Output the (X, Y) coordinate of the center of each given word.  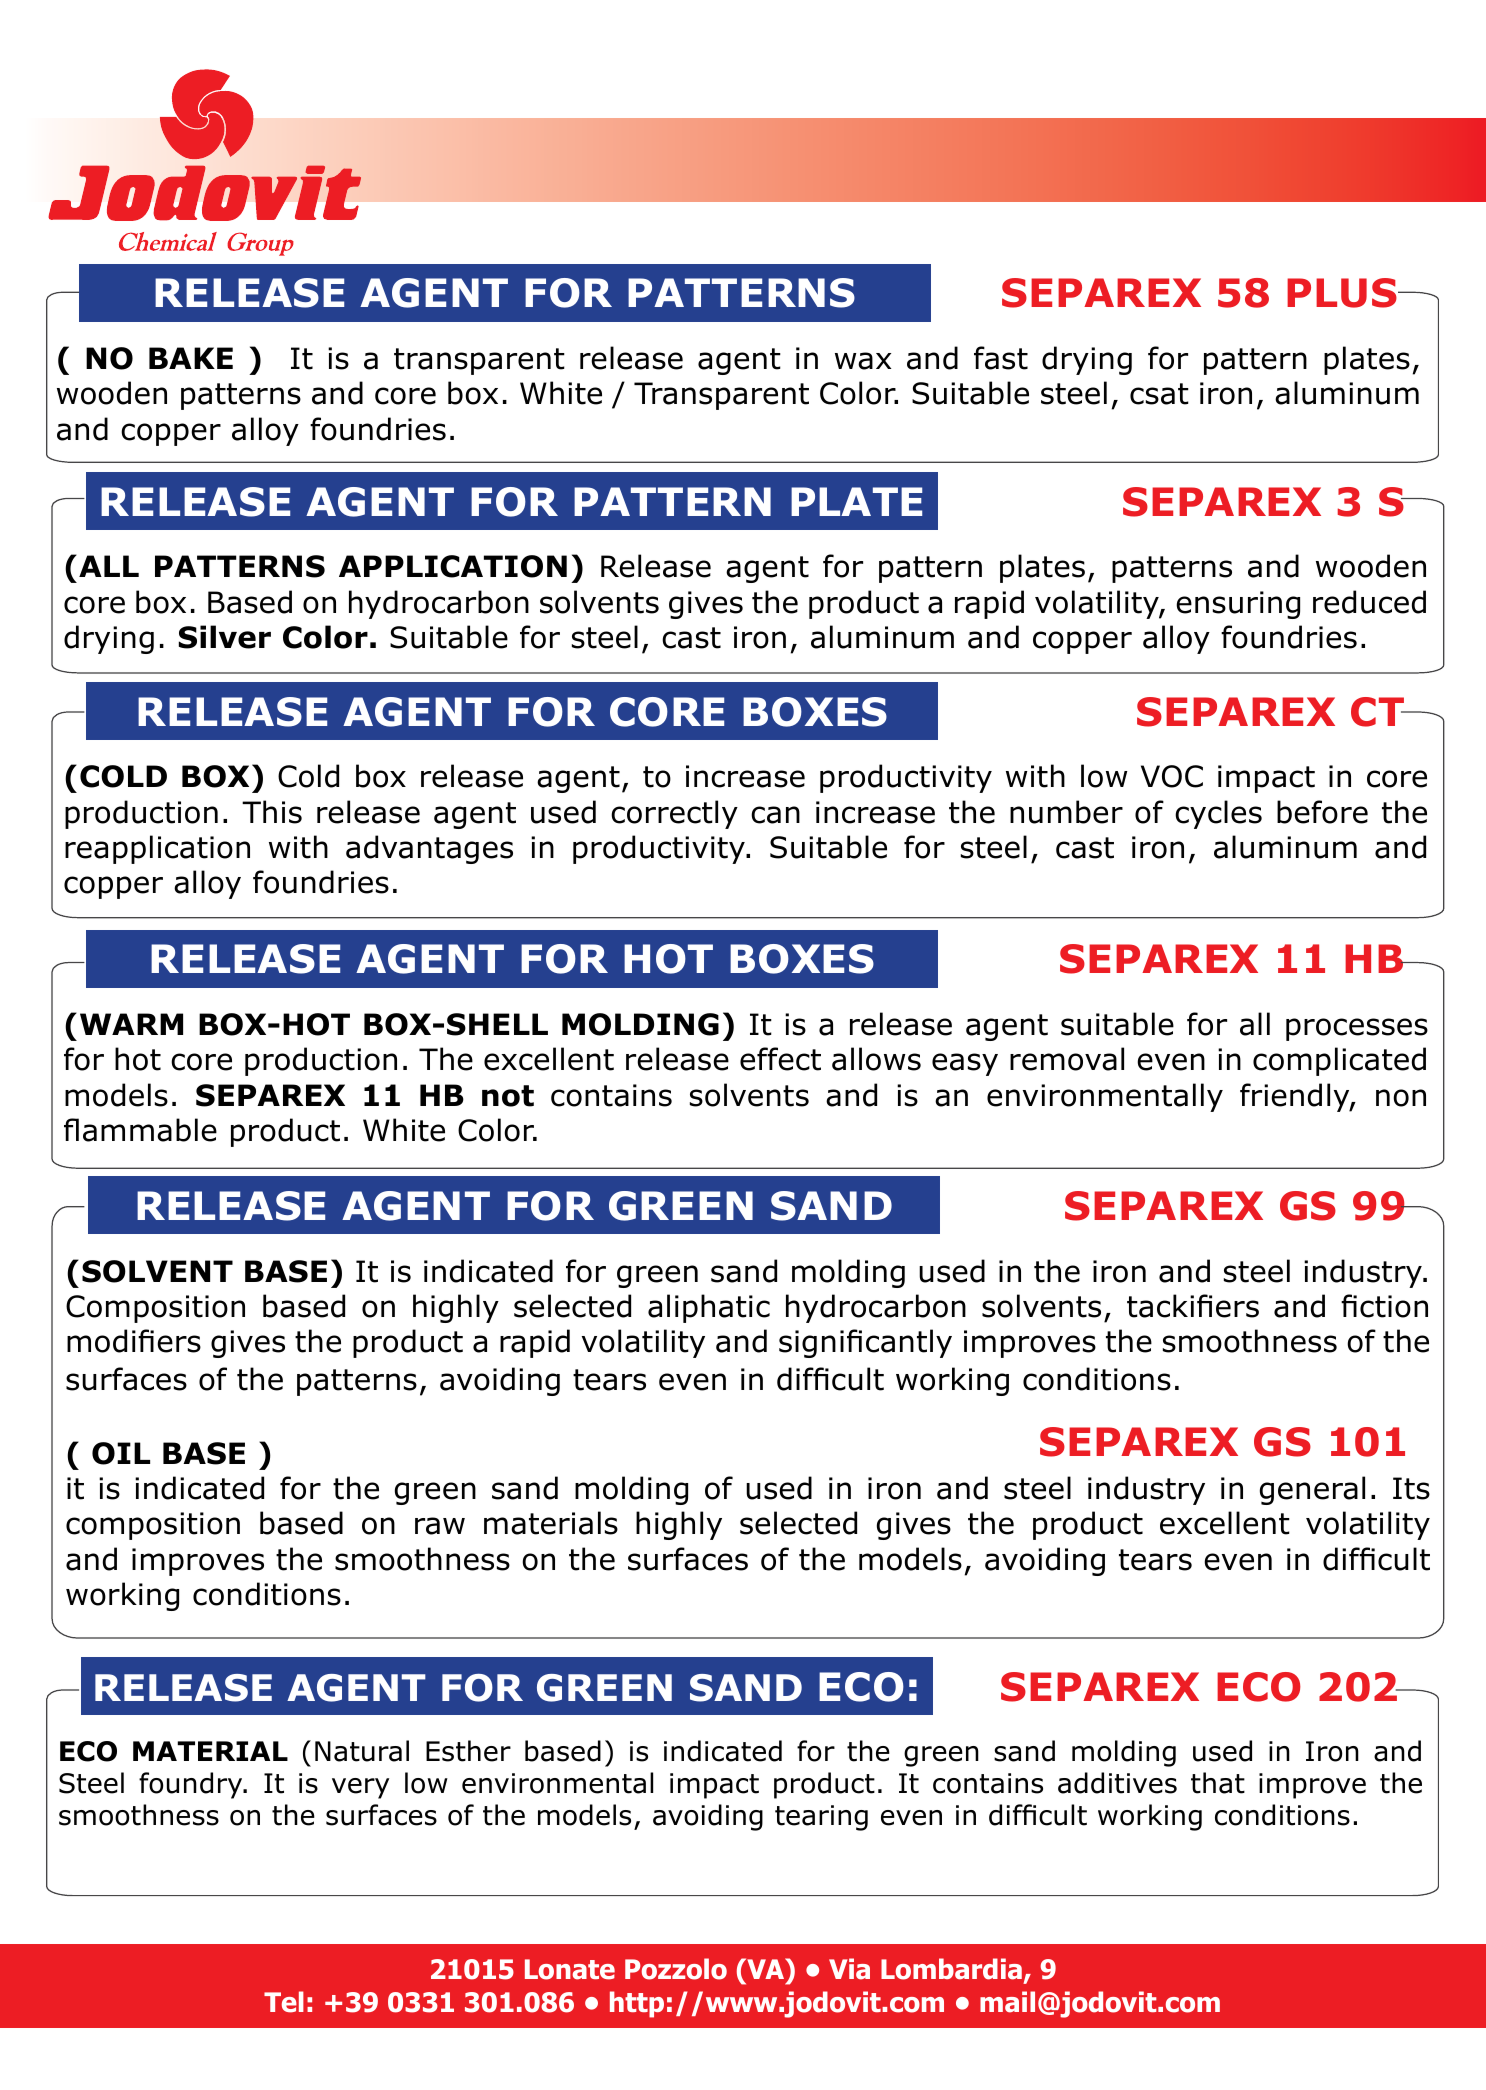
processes (1357, 1029)
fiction (1384, 1306)
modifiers (134, 1341)
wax (863, 361)
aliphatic (709, 1308)
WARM (131, 1024)
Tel (284, 2002)
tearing (821, 1818)
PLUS (1343, 293)
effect (780, 1059)
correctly (674, 814)
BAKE (191, 358)
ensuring (1238, 605)
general (1312, 1490)
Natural (362, 1751)
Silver (225, 637)
